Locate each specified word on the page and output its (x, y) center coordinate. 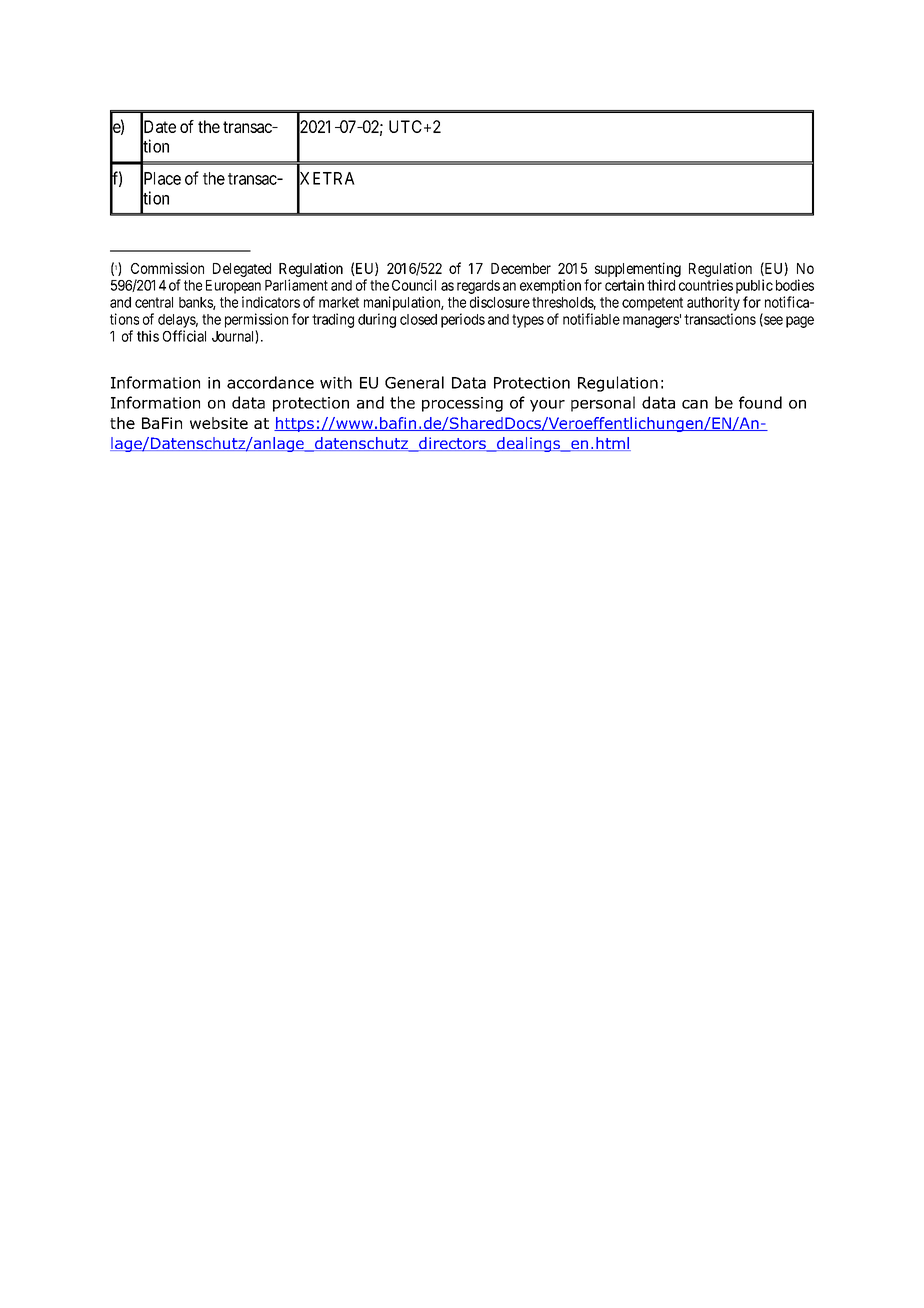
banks (196, 303)
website (219, 423)
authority (713, 303)
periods (463, 320)
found (760, 402)
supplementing (638, 269)
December (521, 268)
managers (651, 322)
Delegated (242, 270)
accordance (270, 382)
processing (462, 404)
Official (184, 336)
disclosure (500, 302)
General (414, 382)
